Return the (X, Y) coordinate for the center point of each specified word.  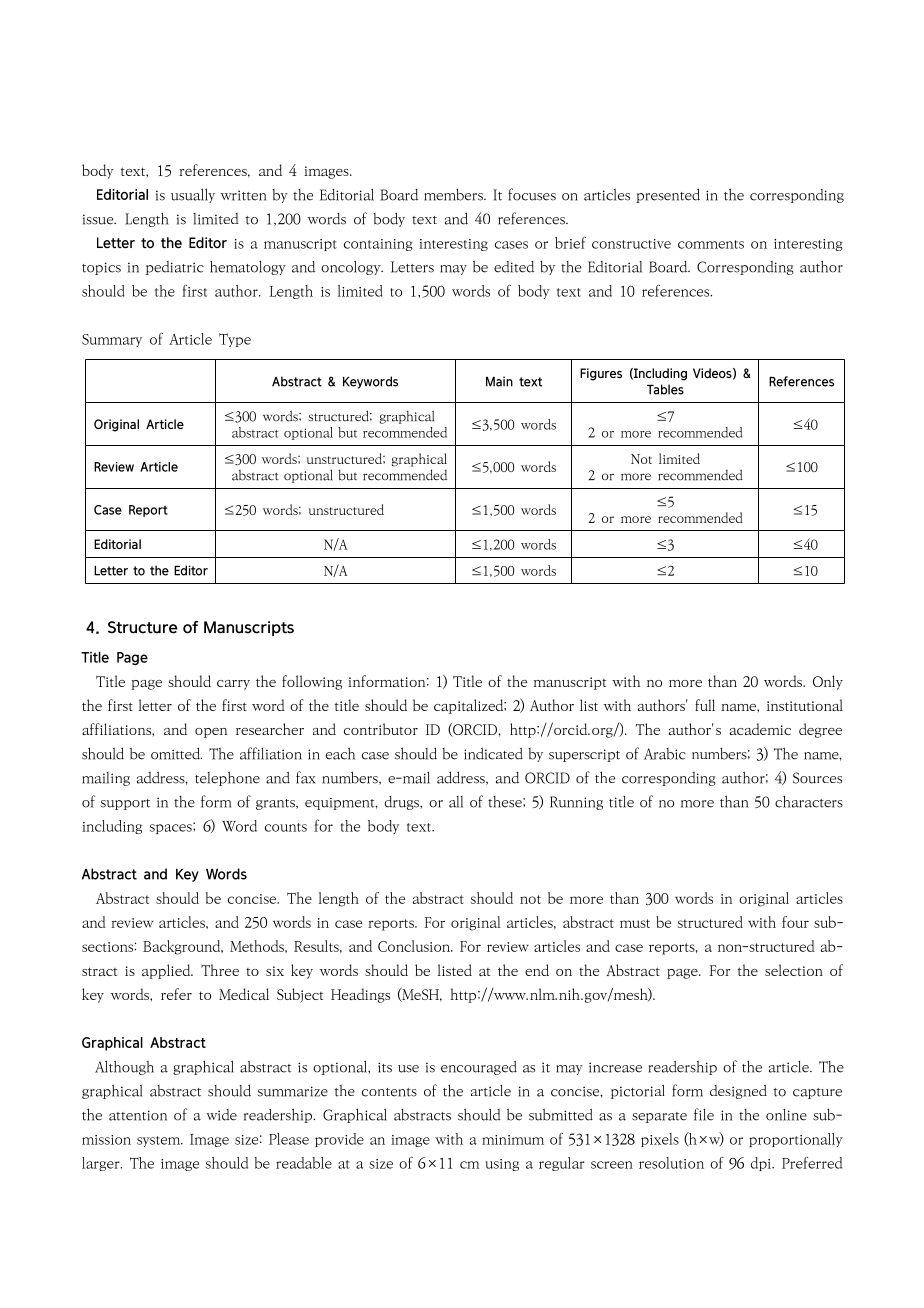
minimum (513, 1140)
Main (499, 381)
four (795, 922)
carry (233, 685)
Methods (258, 946)
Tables (665, 389)
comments (711, 244)
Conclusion (415, 946)
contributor (381, 729)
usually (193, 195)
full (705, 705)
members (454, 195)
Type (235, 340)
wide (221, 1115)
